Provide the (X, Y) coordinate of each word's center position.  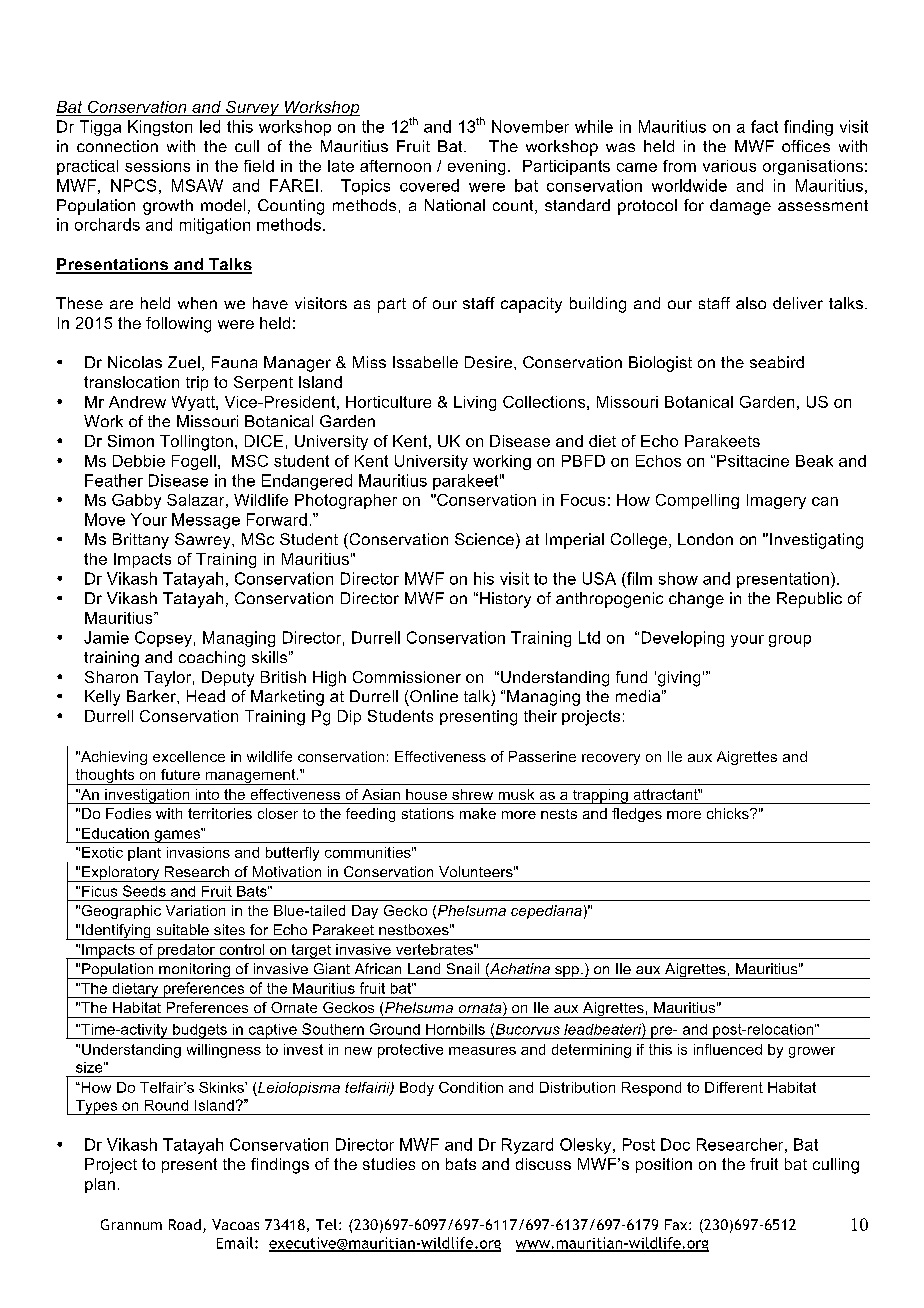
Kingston (160, 128)
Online (434, 696)
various (729, 166)
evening (476, 167)
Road (185, 1224)
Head (206, 696)
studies (389, 1164)
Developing (683, 639)
